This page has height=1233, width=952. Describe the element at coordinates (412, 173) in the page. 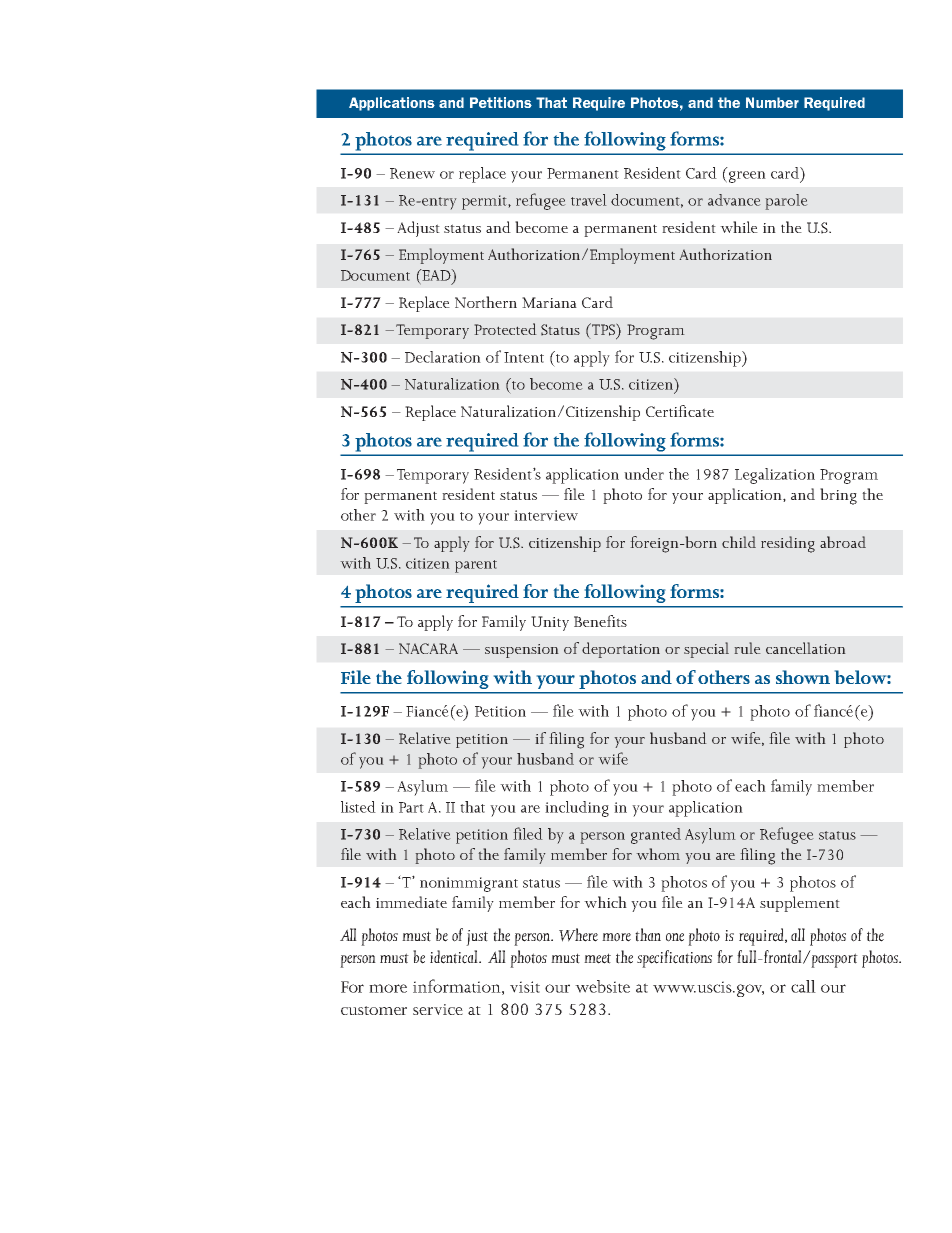

I see `Renew` at that location.
